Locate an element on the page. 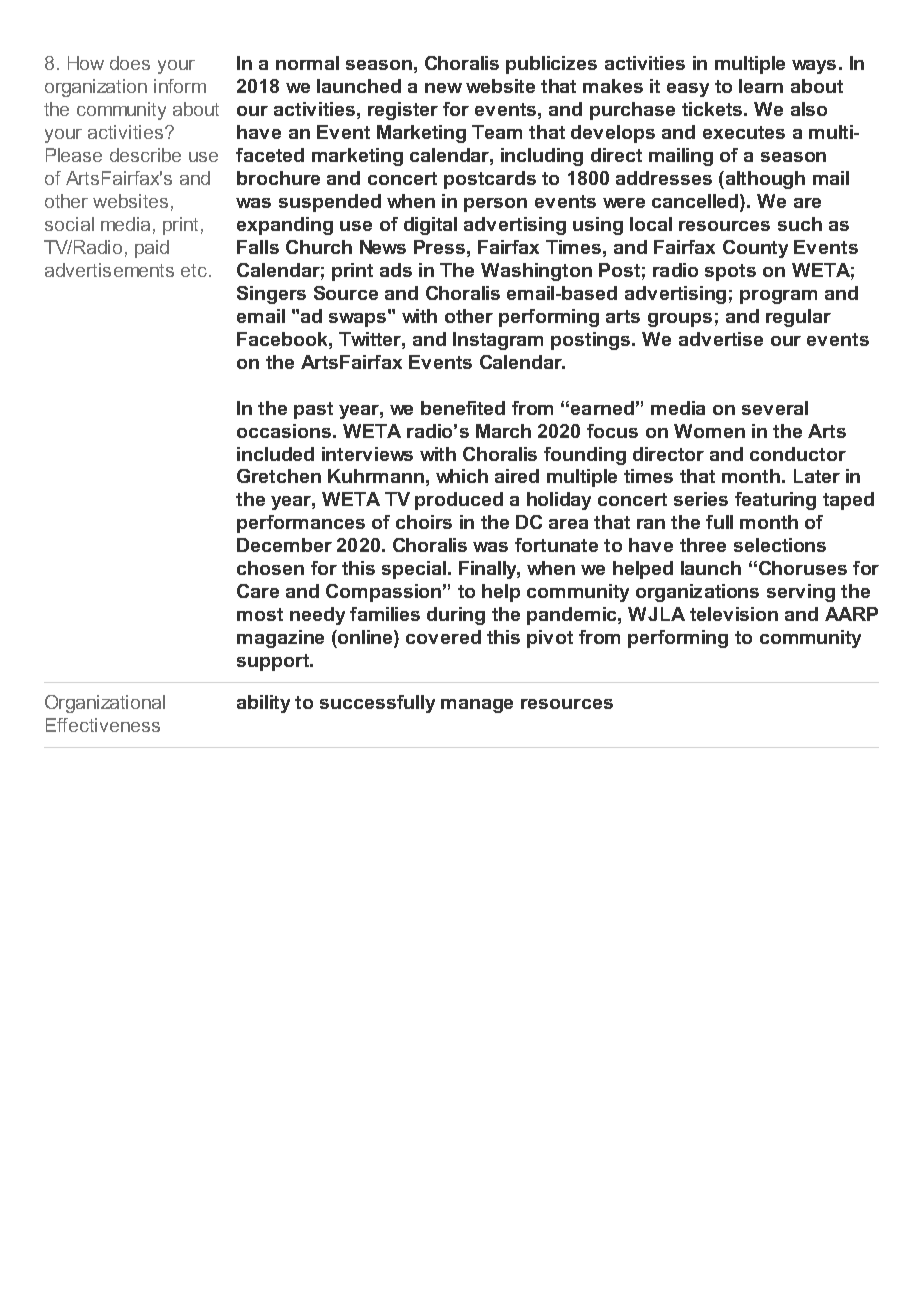 This page has height=1308, width=924. occasions is located at coordinates (285, 431).
